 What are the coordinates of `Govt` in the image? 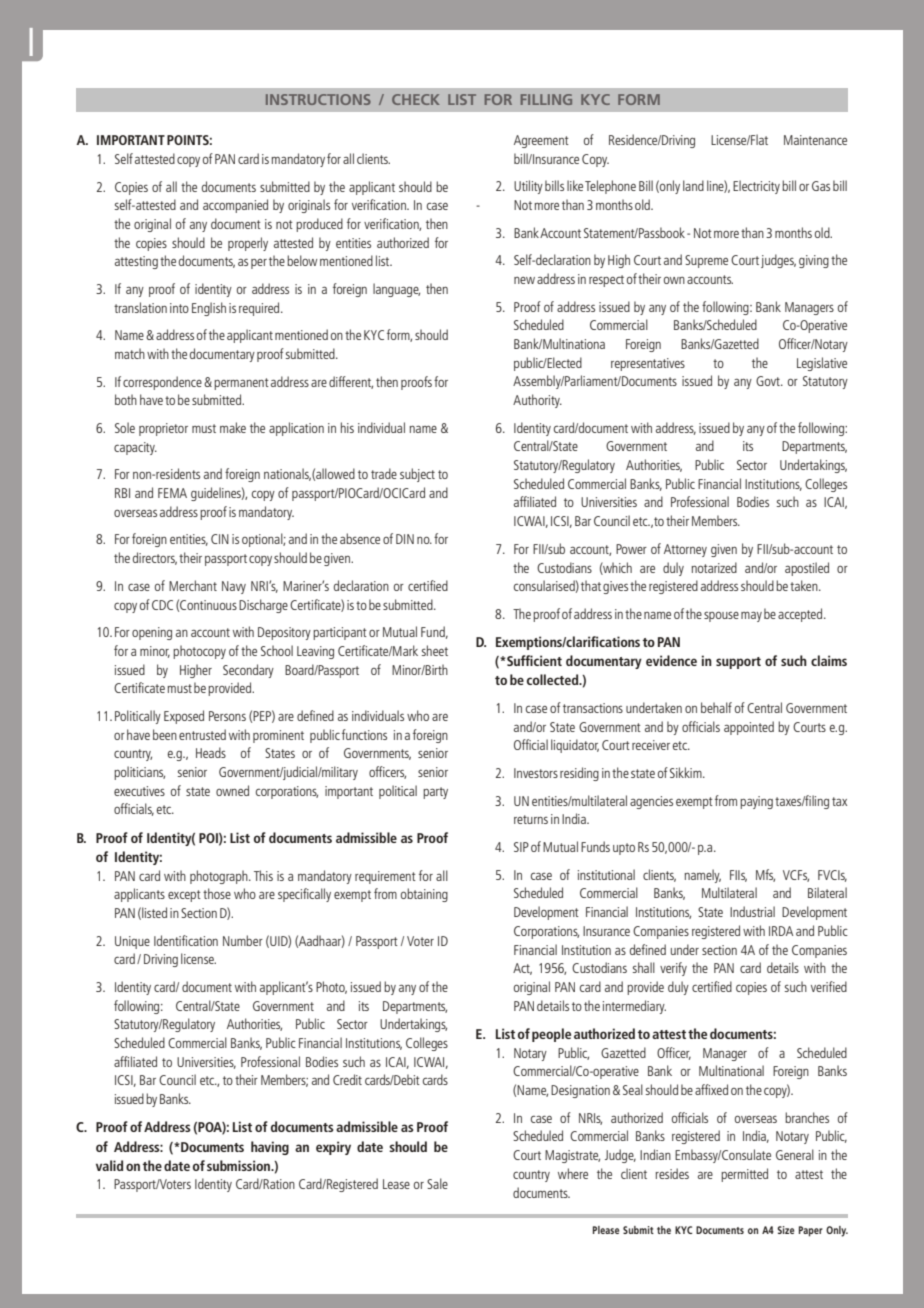 It's located at (769, 381).
